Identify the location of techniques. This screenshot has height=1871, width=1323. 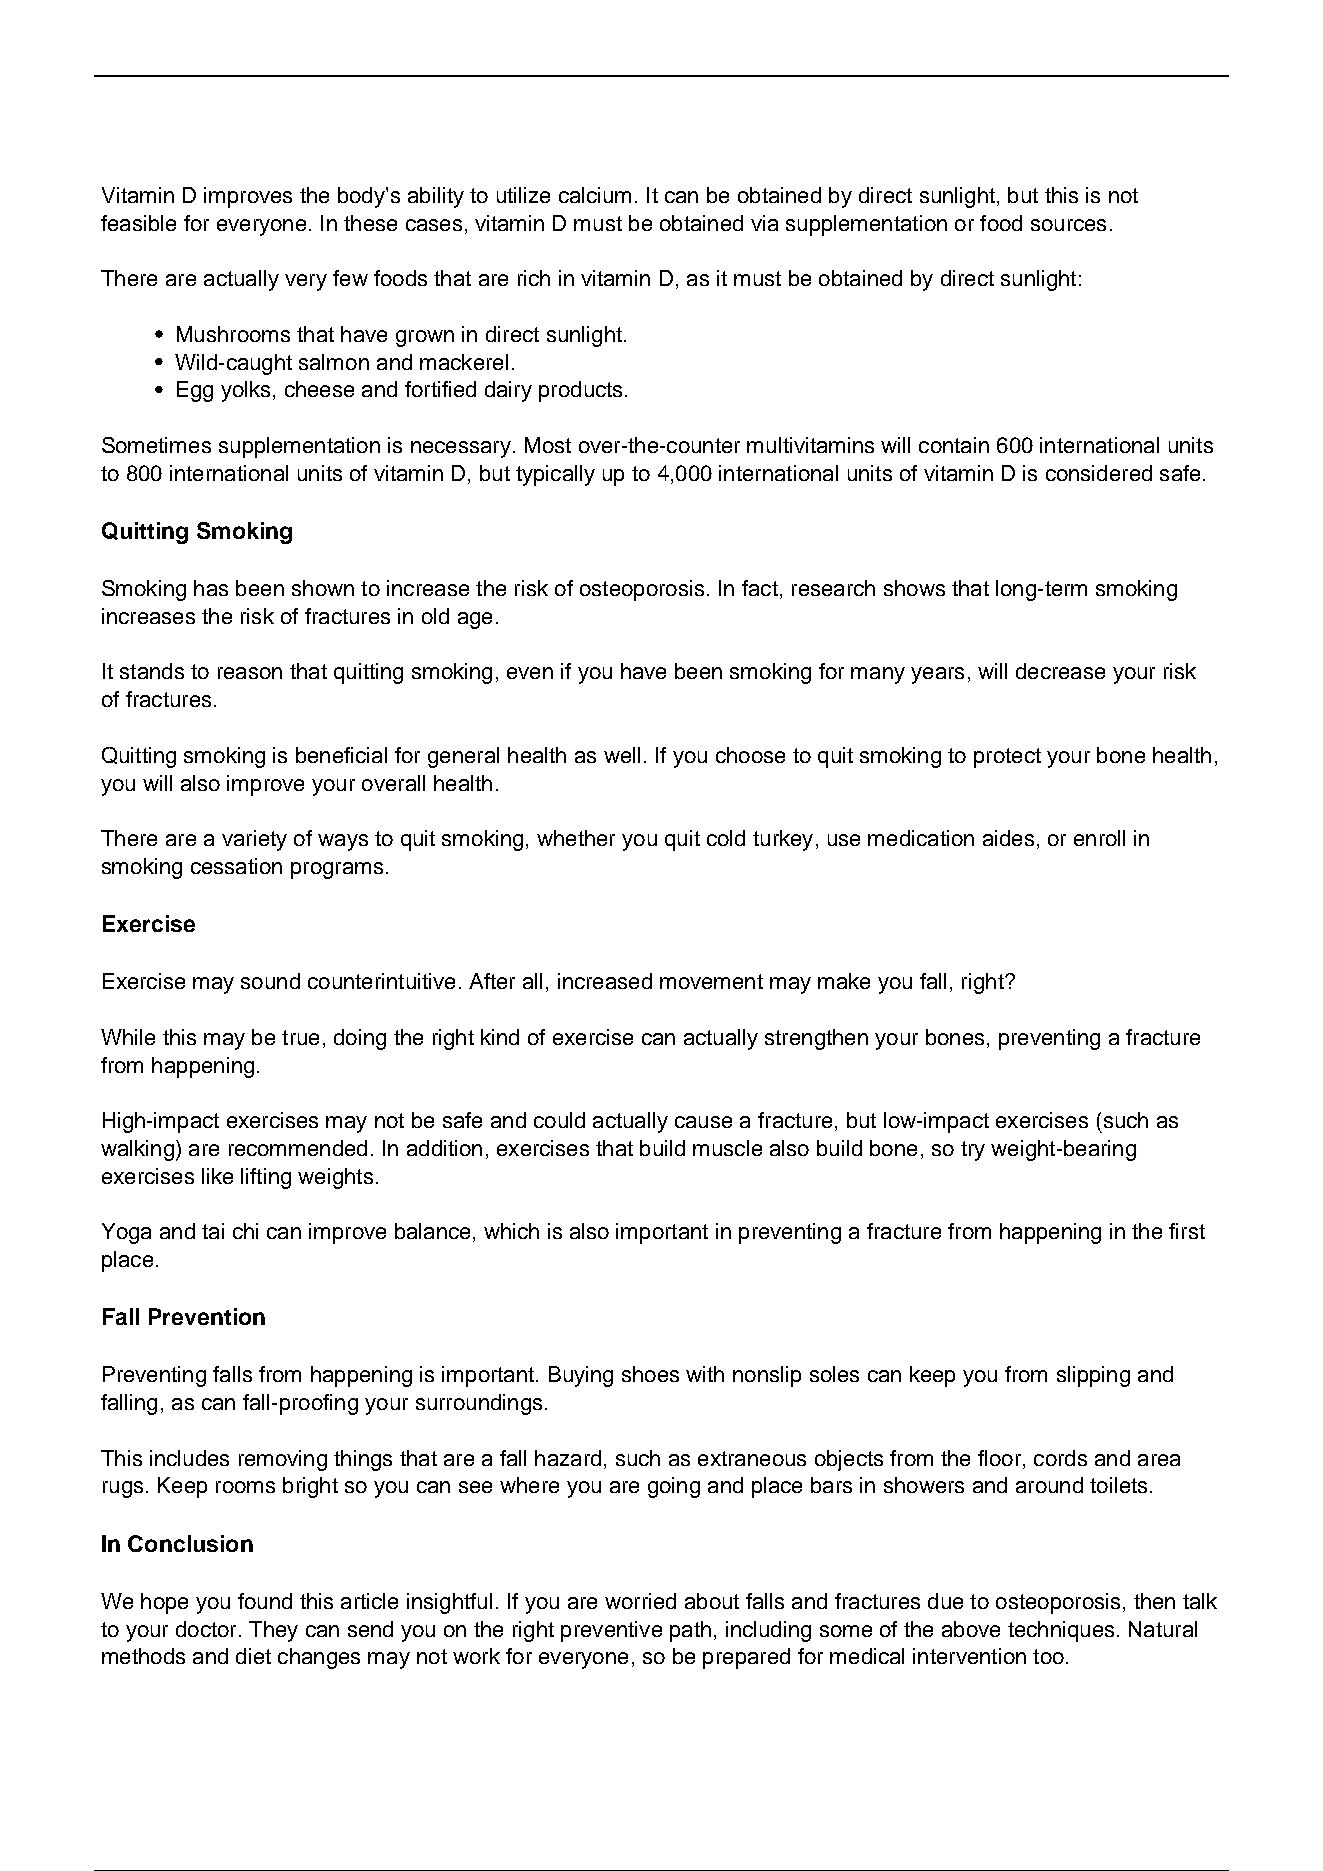
(1061, 1631).
